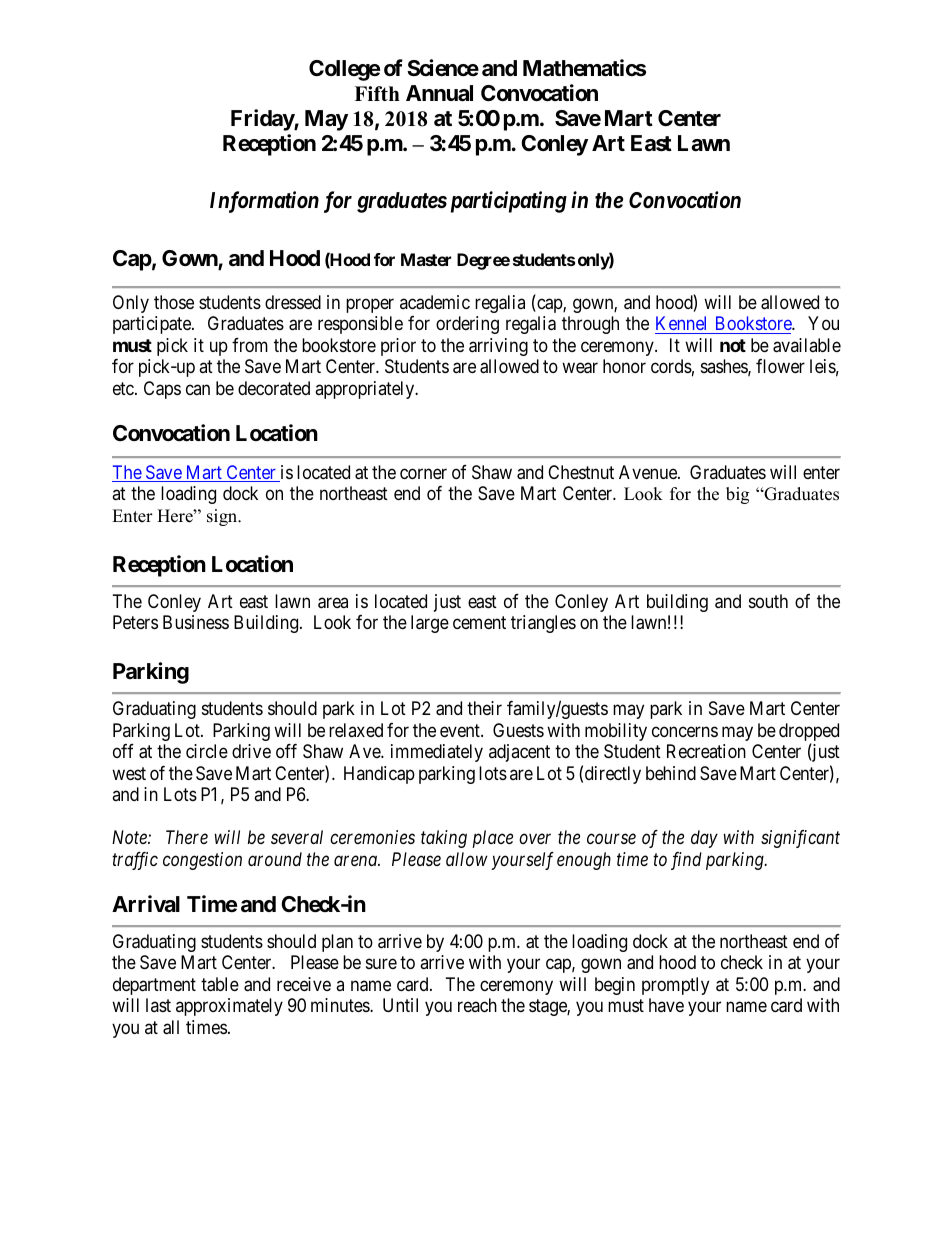 The image size is (952, 1233). Describe the element at coordinates (681, 323) in the image. I see `Kennel` at that location.
